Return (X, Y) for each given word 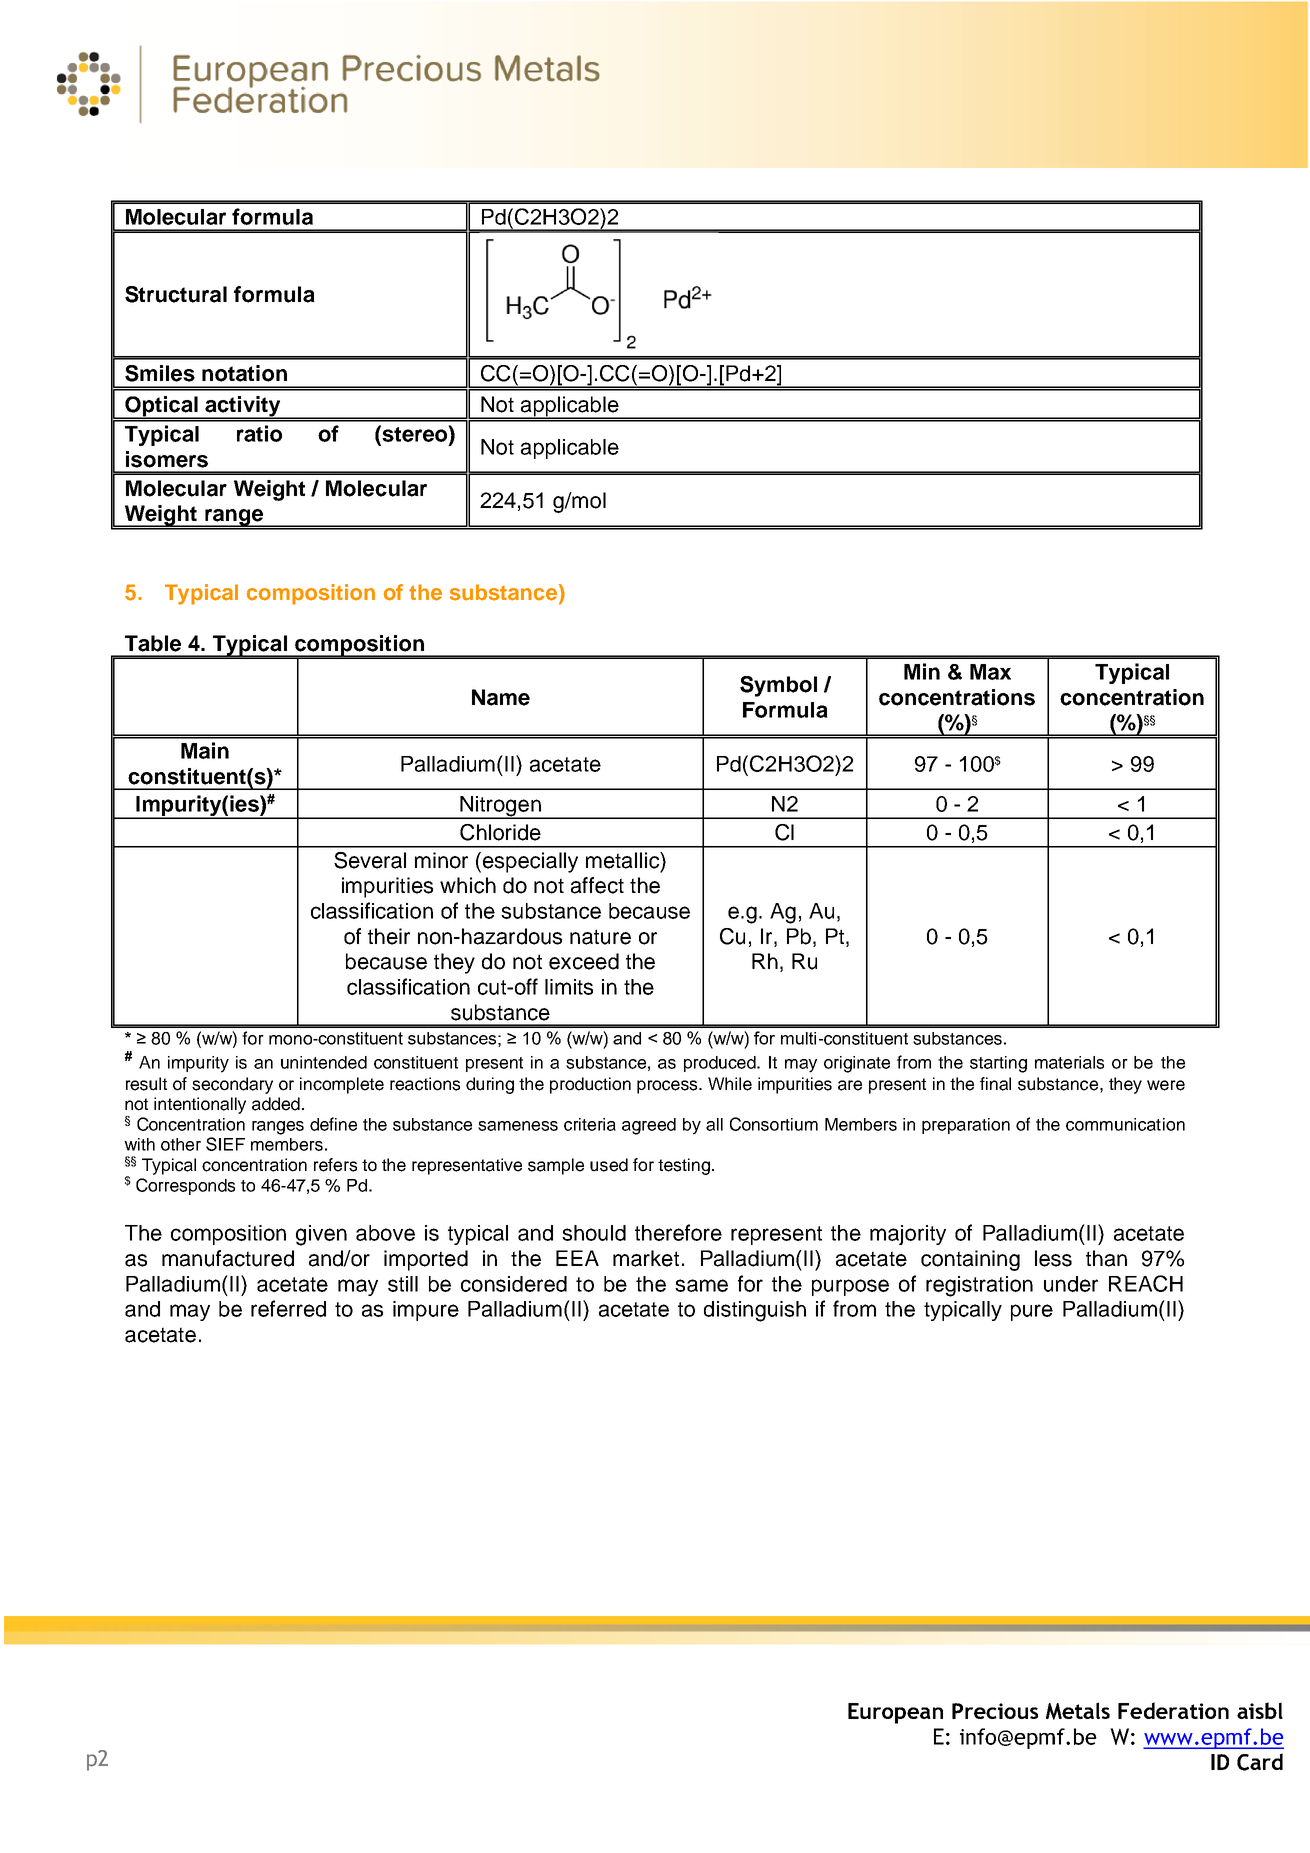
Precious (995, 1711)
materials (1069, 1062)
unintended (324, 1062)
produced (721, 1064)
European (895, 1713)
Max (990, 672)
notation (244, 373)
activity (243, 407)
